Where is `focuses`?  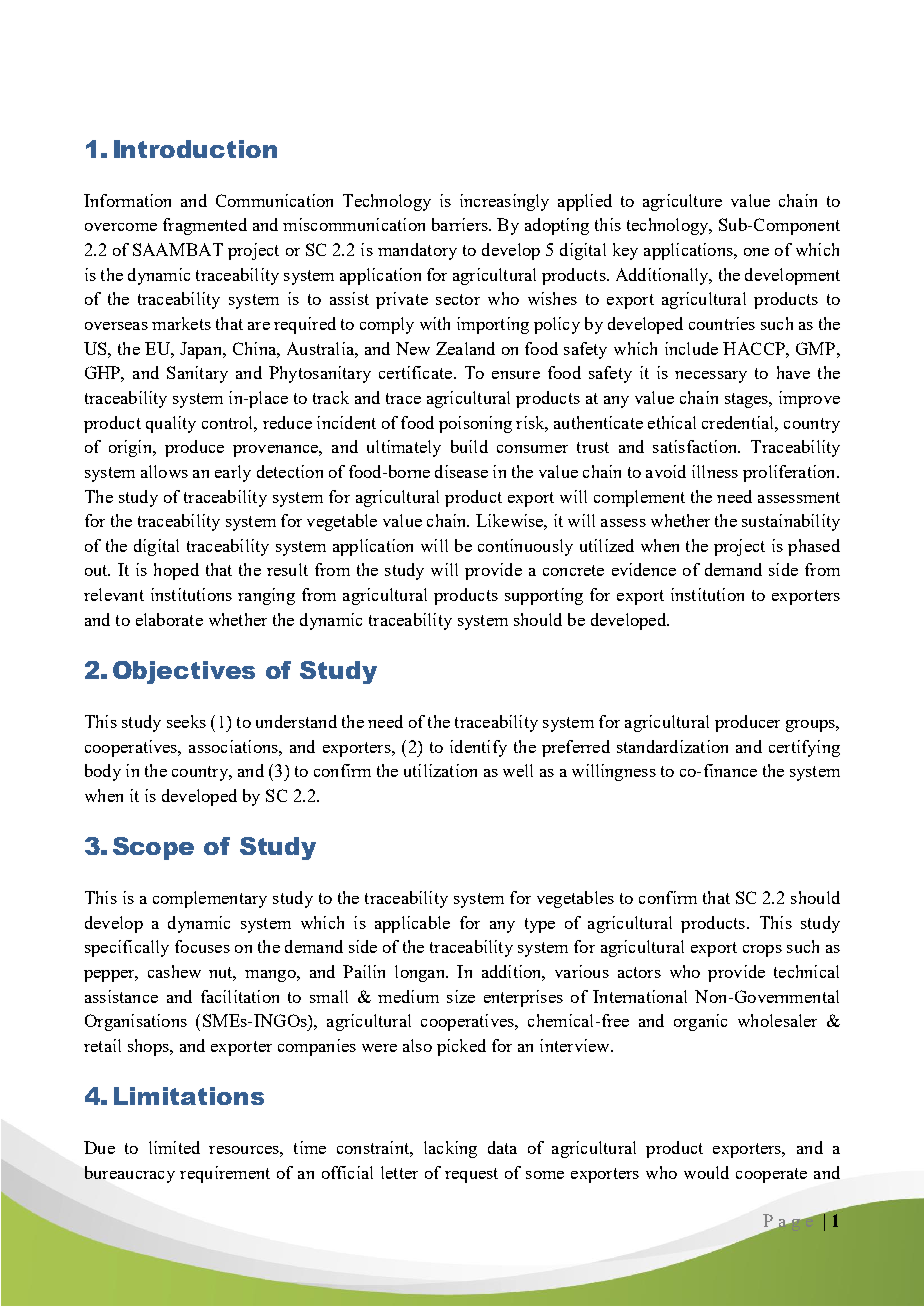
focuses is located at coordinates (202, 946).
